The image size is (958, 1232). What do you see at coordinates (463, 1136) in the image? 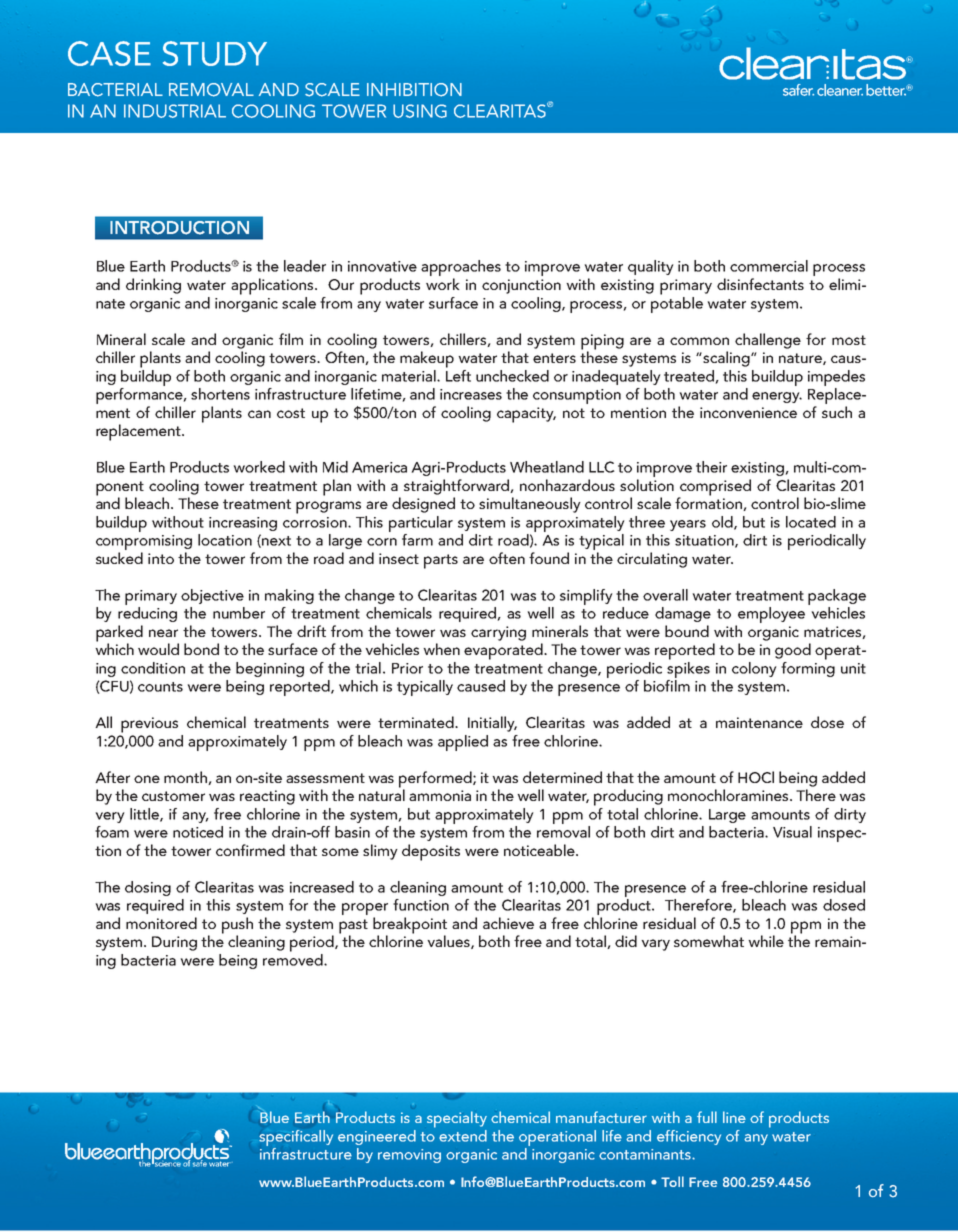
I see `extend` at bounding box center [463, 1136].
